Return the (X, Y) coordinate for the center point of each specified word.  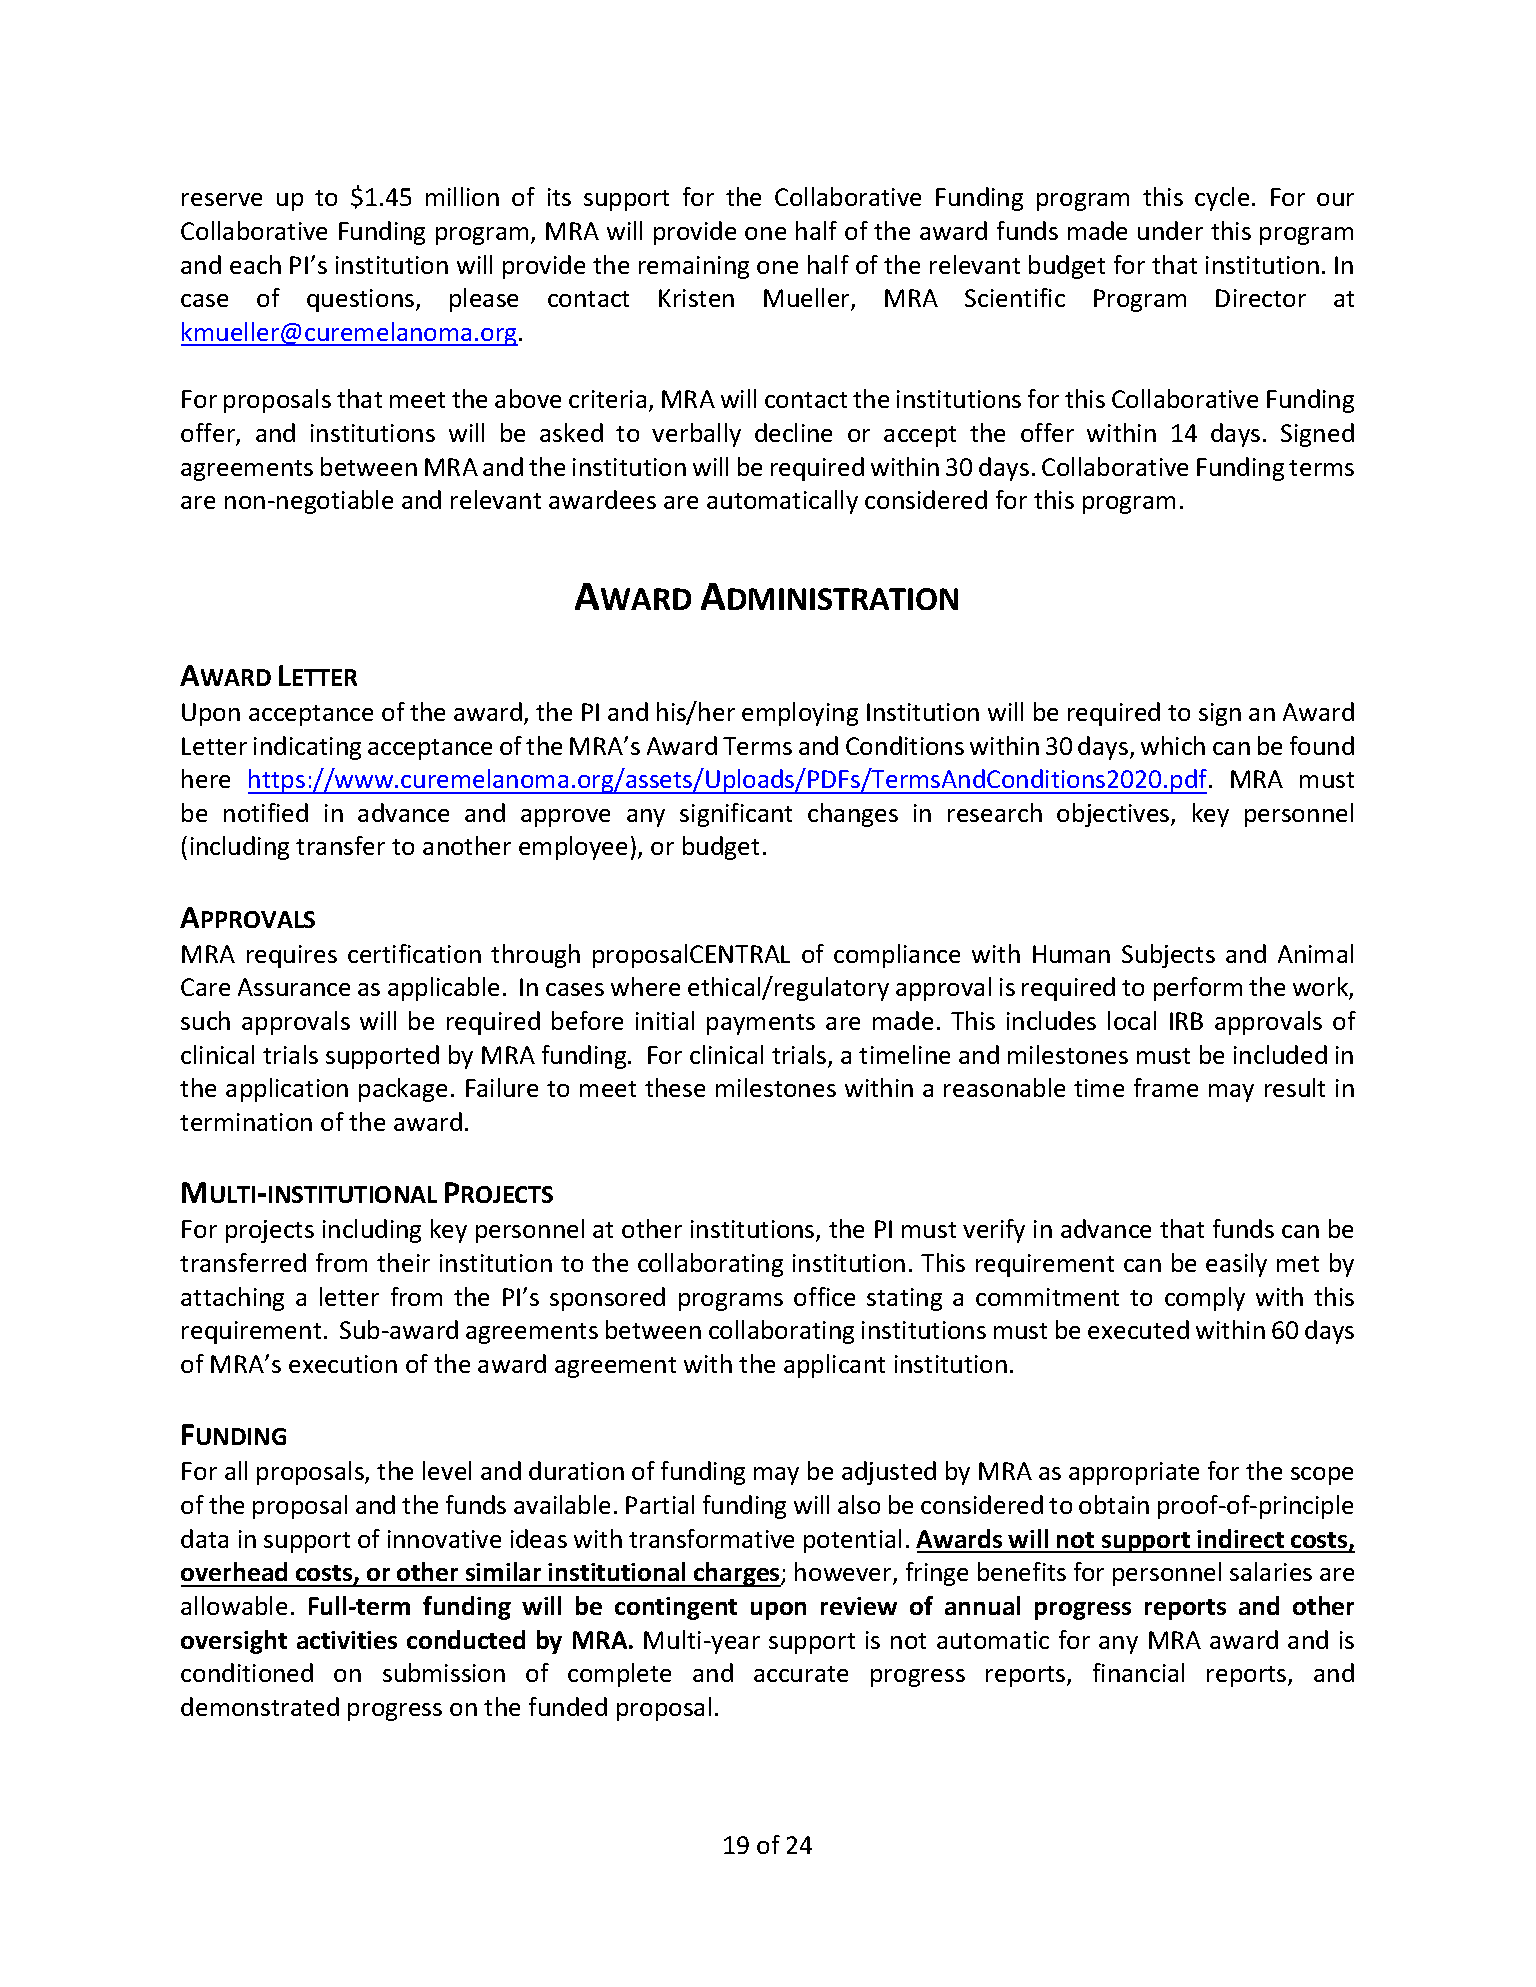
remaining (694, 267)
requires (292, 956)
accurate (801, 1674)
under (1170, 230)
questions (362, 300)
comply (1205, 1299)
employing (800, 714)
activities (347, 1640)
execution (343, 1364)
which (1173, 745)
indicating (307, 748)
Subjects (1168, 956)
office (824, 1296)
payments (761, 1024)
